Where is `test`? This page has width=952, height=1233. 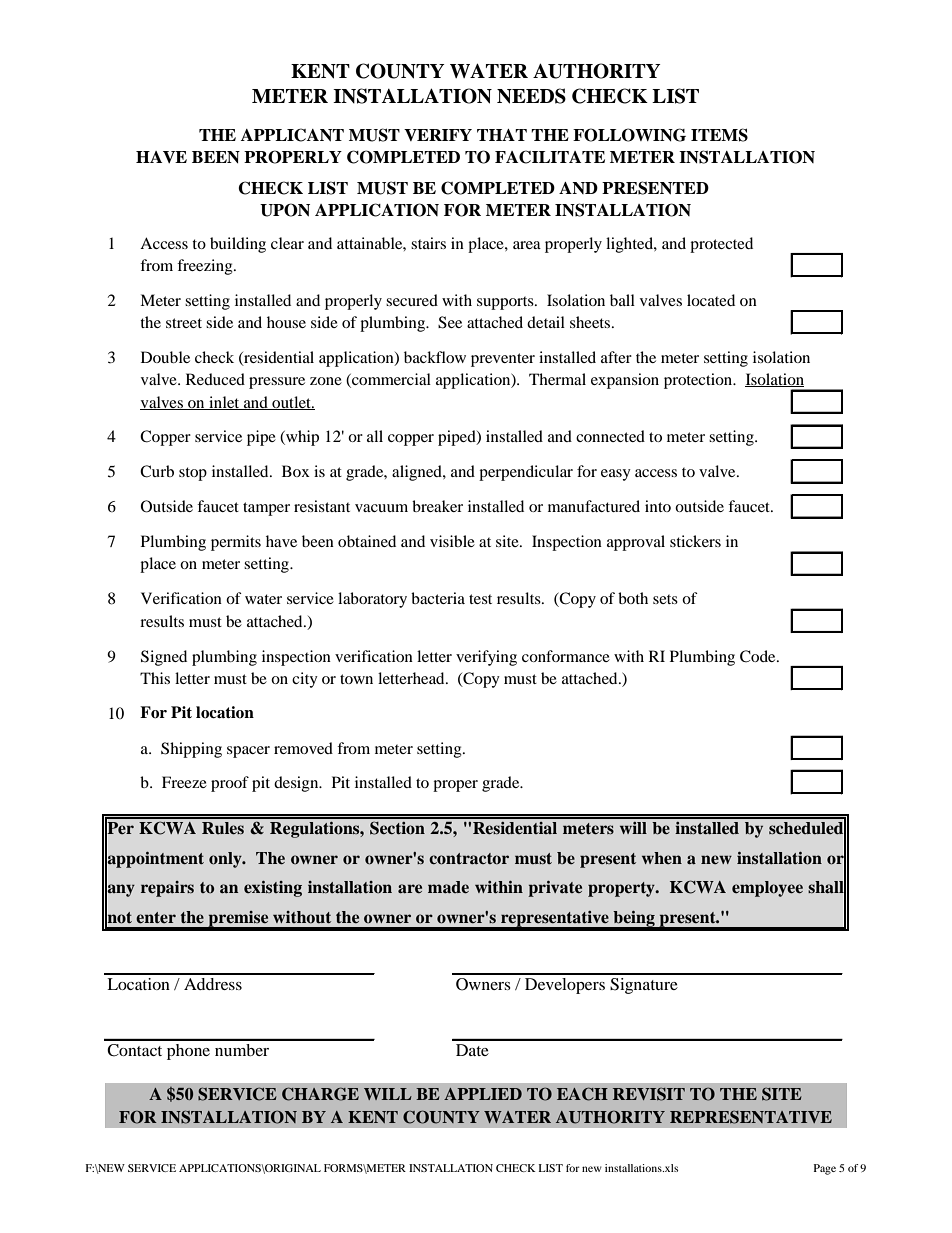
test is located at coordinates (480, 599).
